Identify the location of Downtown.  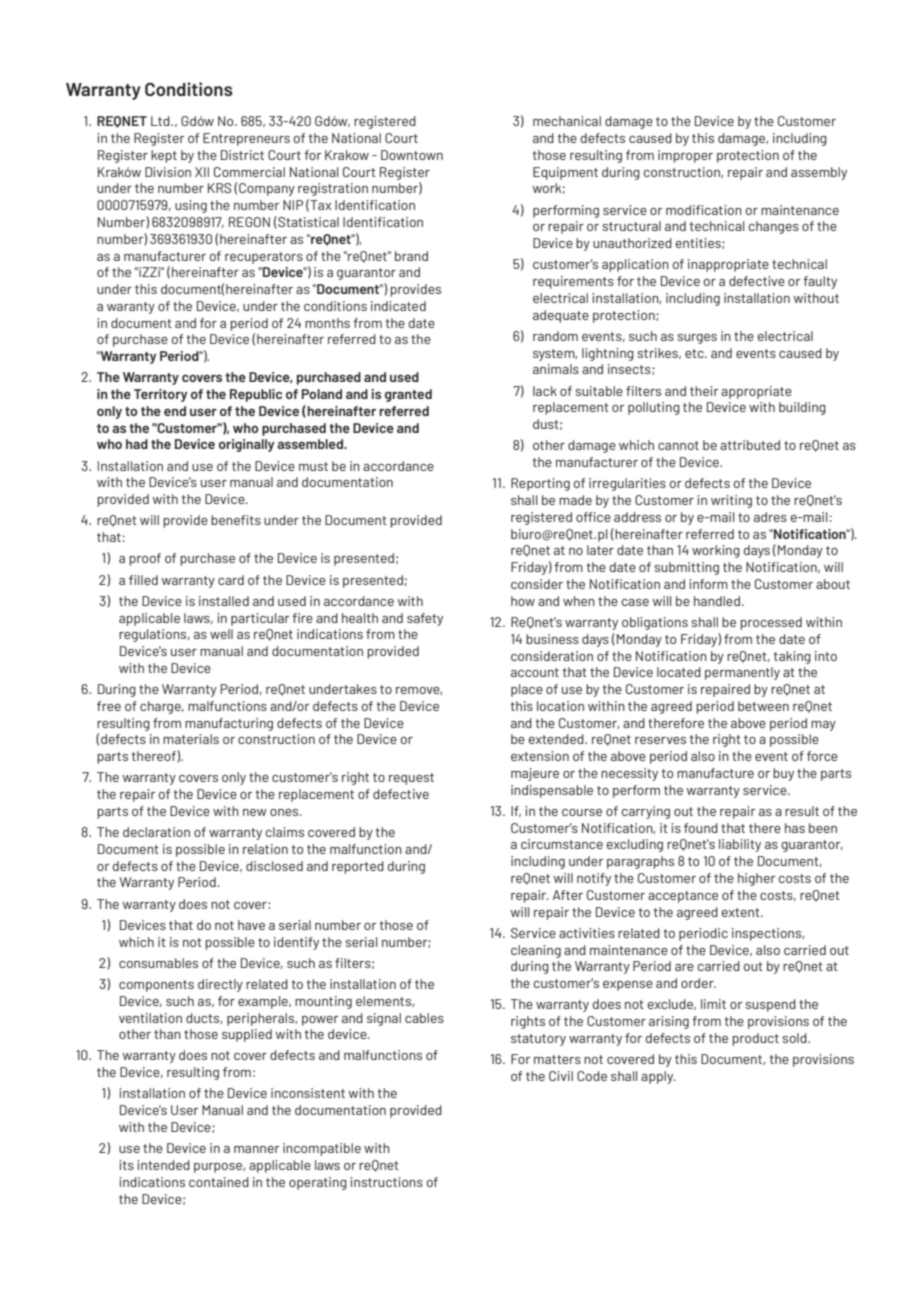
(412, 155).
